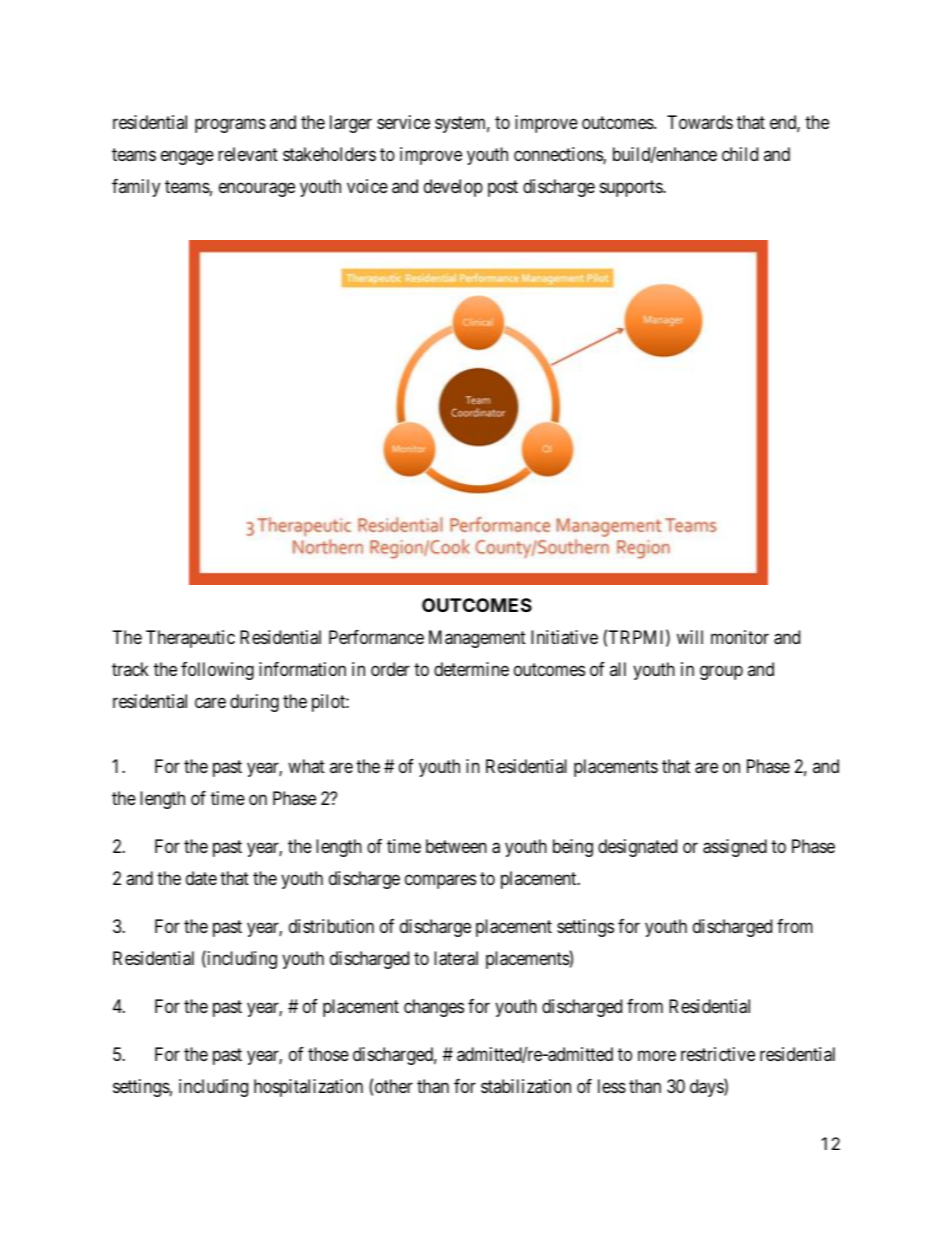 The height and width of the image is (1233, 952). What do you see at coordinates (477, 639) in the image?
I see `Management` at bounding box center [477, 639].
